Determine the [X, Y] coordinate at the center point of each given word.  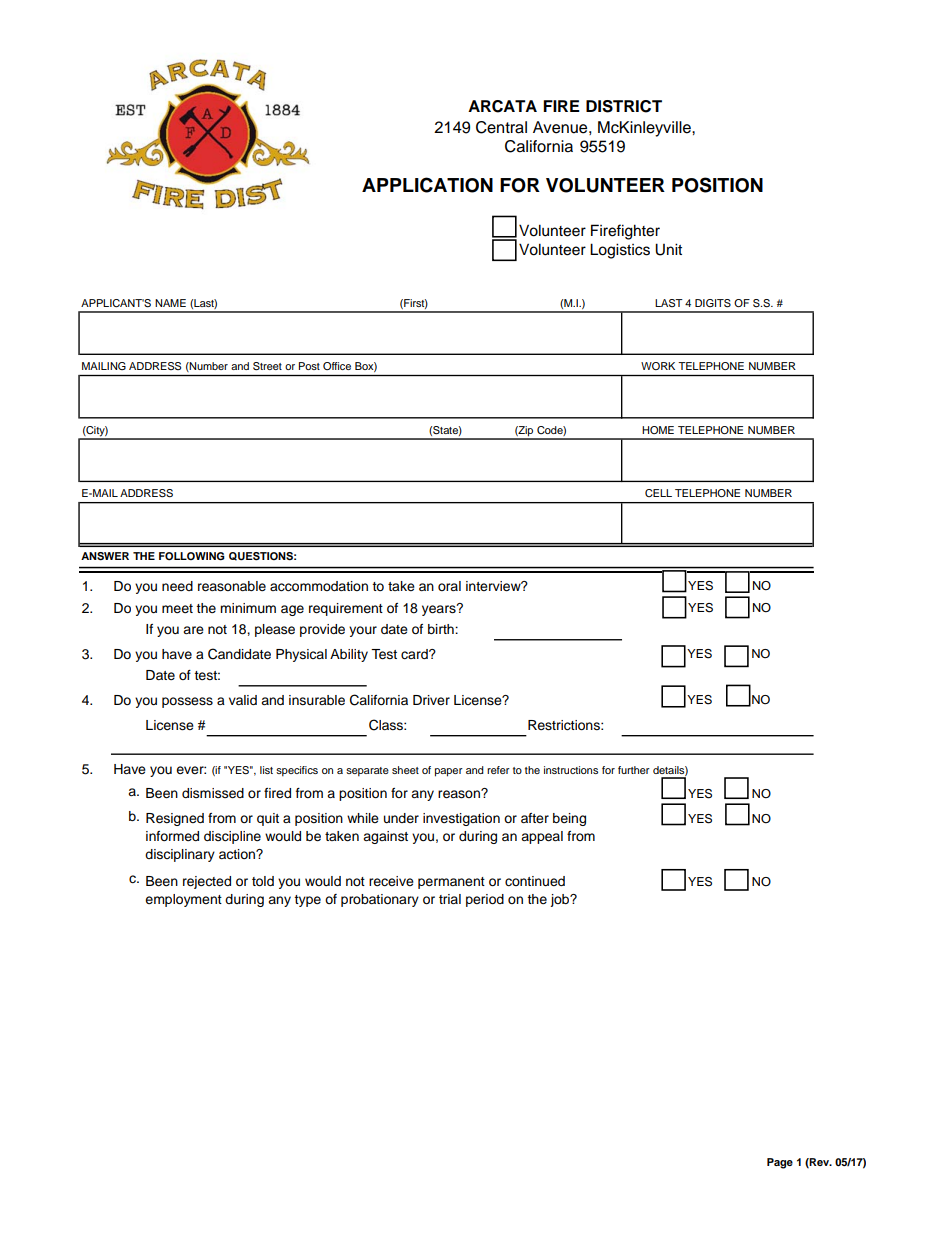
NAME [170, 303]
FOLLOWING [192, 556]
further [634, 770]
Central [501, 127]
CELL [658, 493]
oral [449, 586]
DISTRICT [624, 106]
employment [183, 900]
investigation [461, 819]
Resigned [175, 819]
